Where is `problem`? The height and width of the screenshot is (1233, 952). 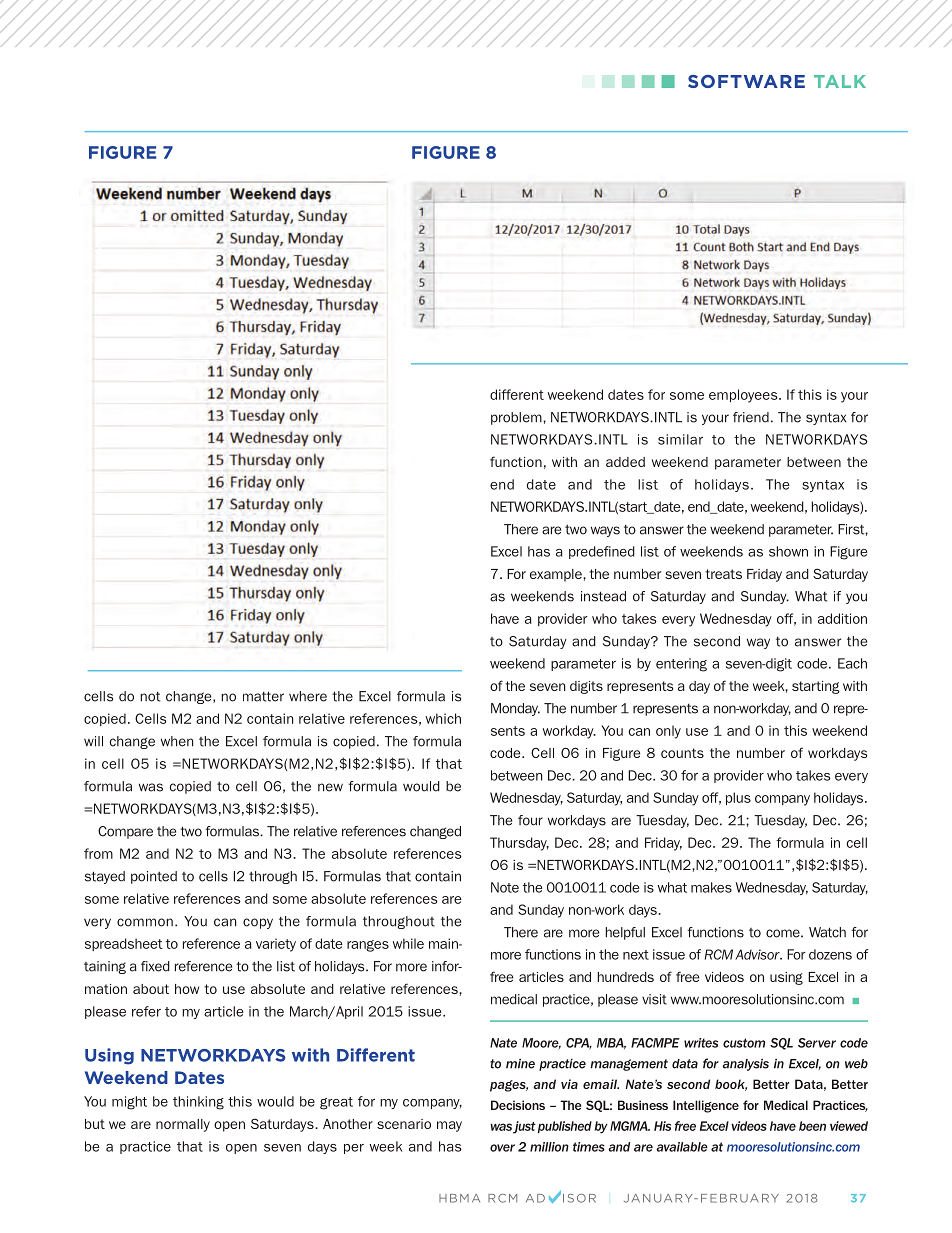
problem is located at coordinates (517, 418).
